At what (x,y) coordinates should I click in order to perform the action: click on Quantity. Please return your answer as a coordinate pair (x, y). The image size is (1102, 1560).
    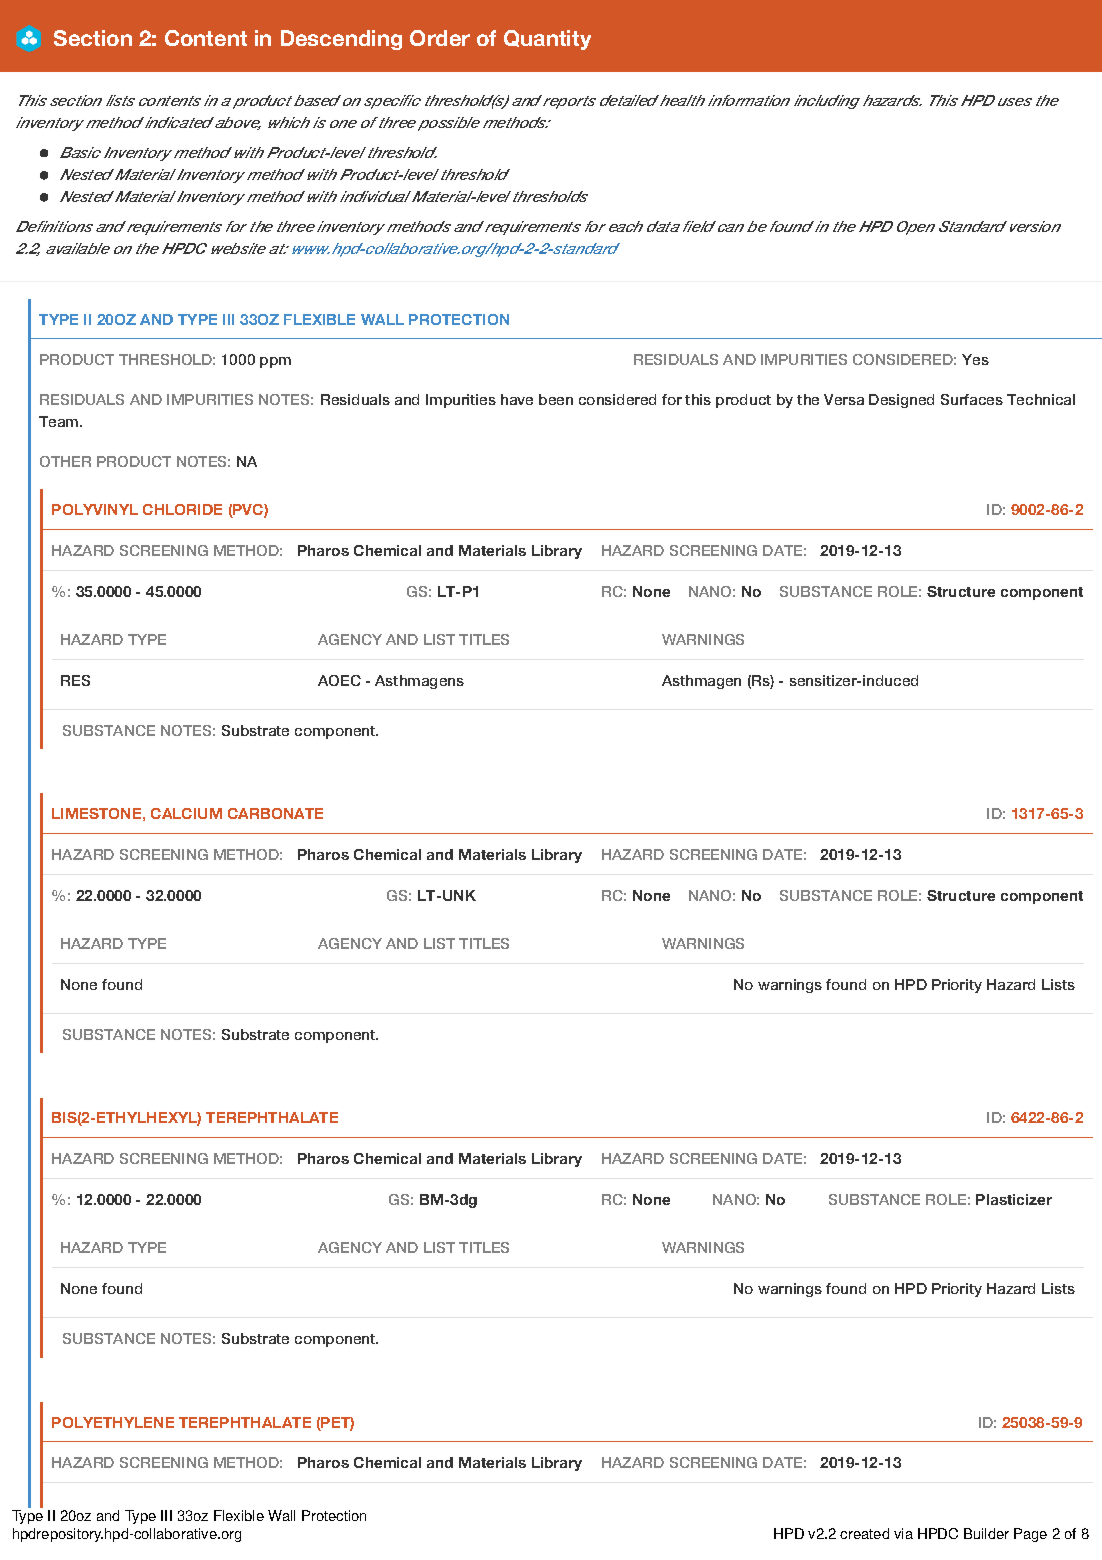
    Looking at the image, I should click on (547, 40).
